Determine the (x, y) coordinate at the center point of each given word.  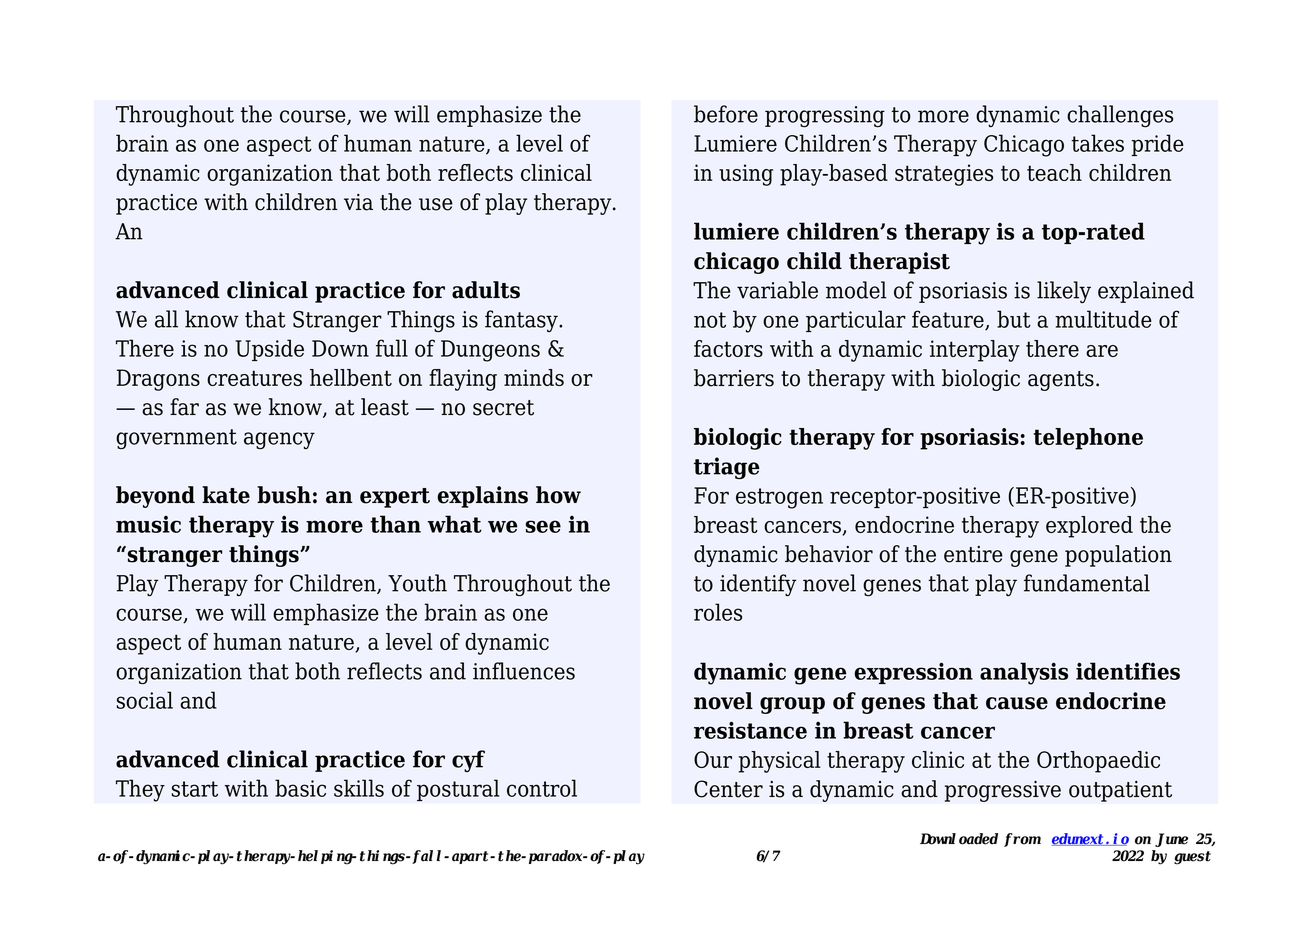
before (726, 114)
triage (727, 468)
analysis (1024, 673)
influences (524, 671)
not (710, 320)
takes (1098, 143)
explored (1089, 527)
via (358, 202)
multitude (1103, 319)
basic (300, 788)
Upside (269, 350)
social (145, 700)
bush (284, 495)
